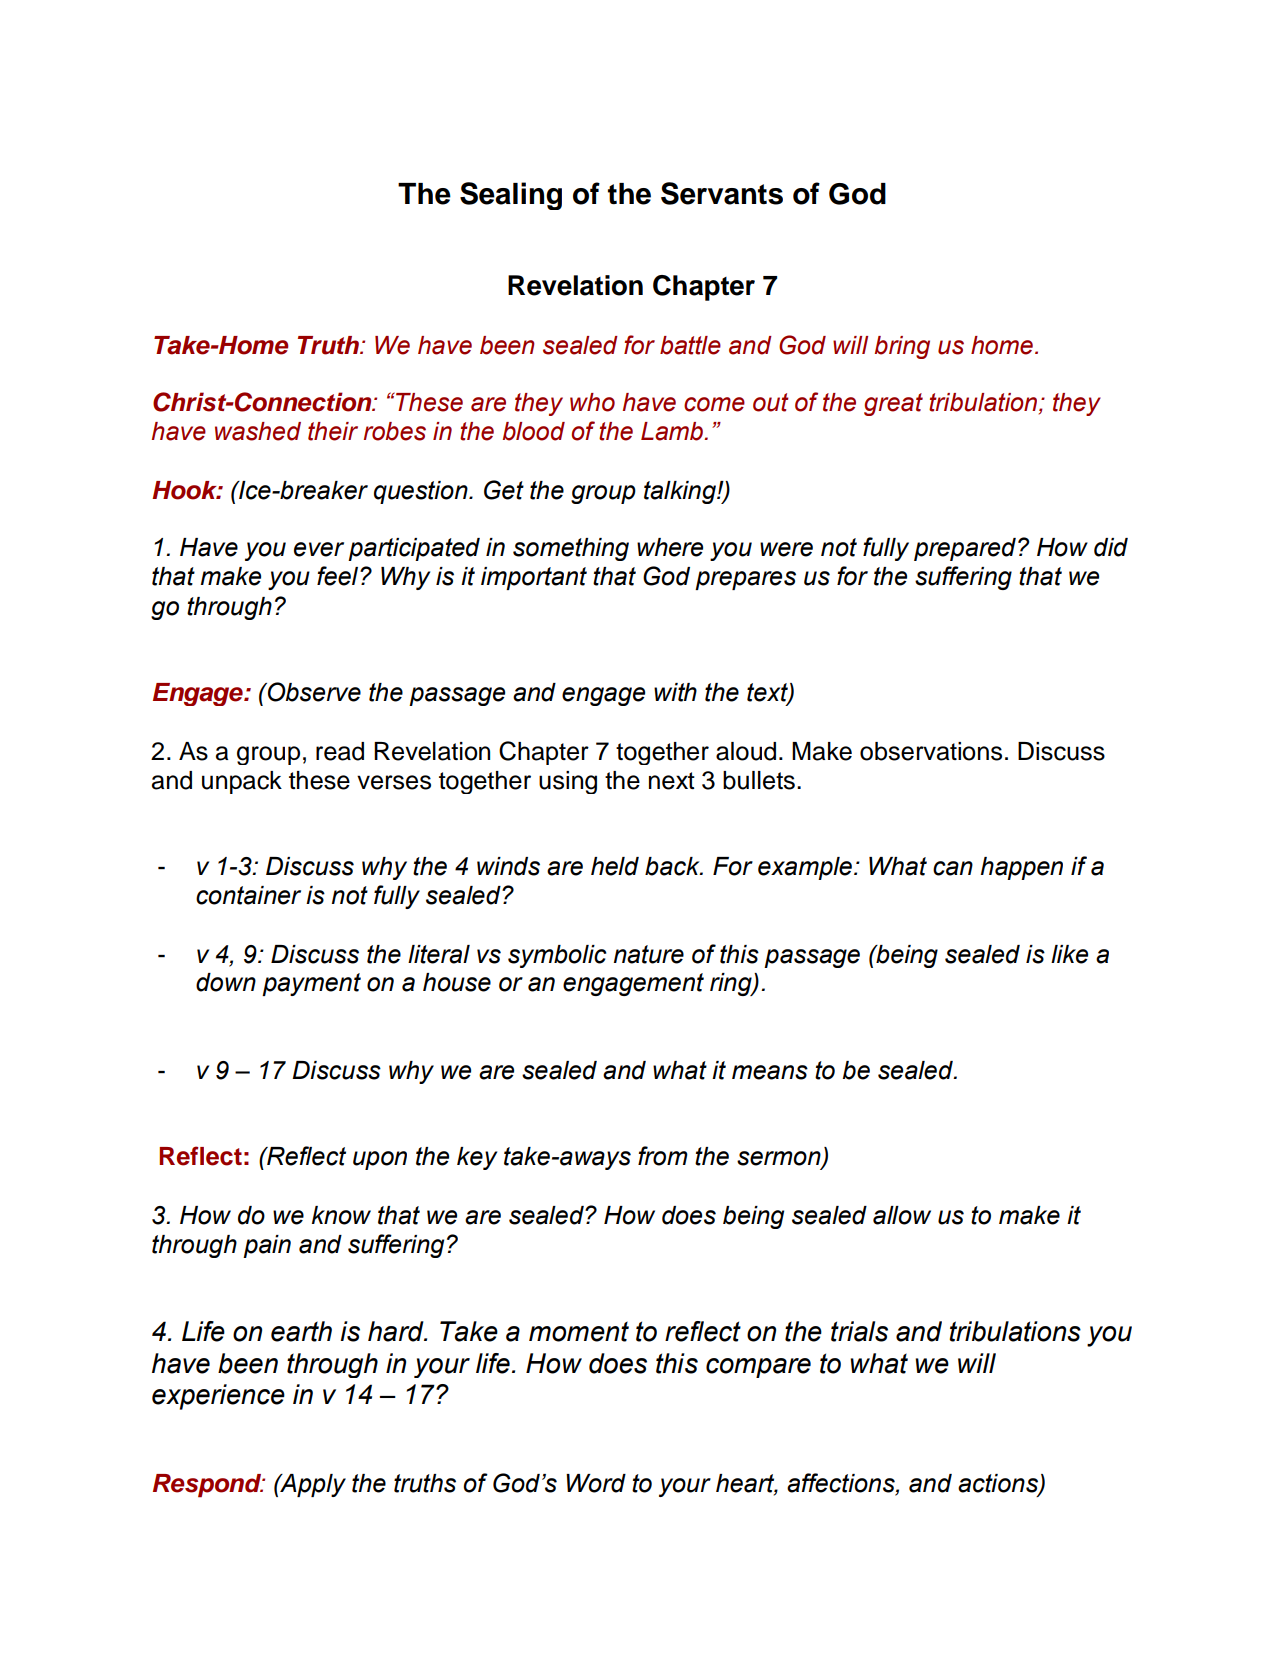  I want to click on experience, so click(218, 1397).
